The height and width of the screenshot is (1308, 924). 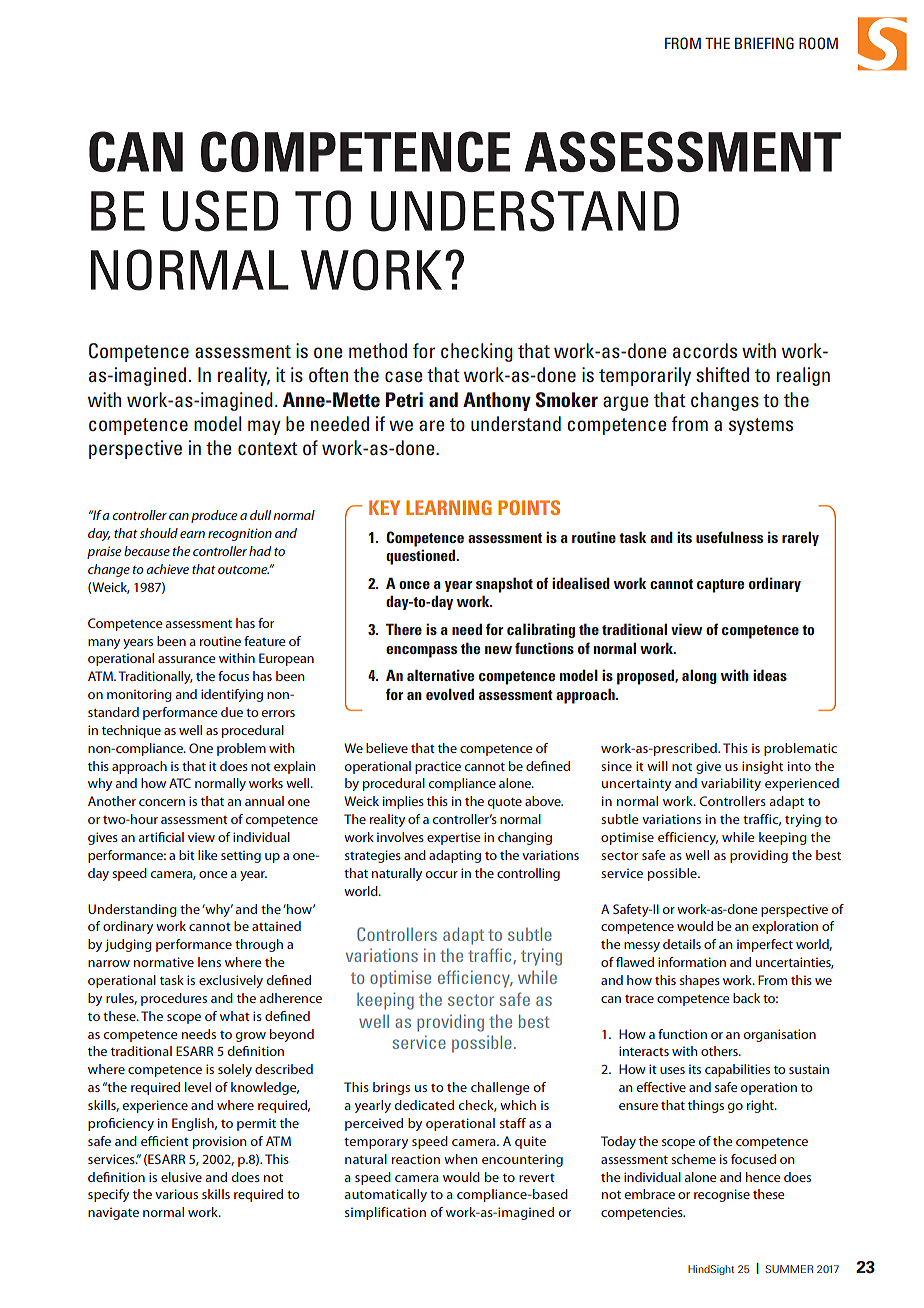 I want to click on simplification, so click(x=385, y=1213).
